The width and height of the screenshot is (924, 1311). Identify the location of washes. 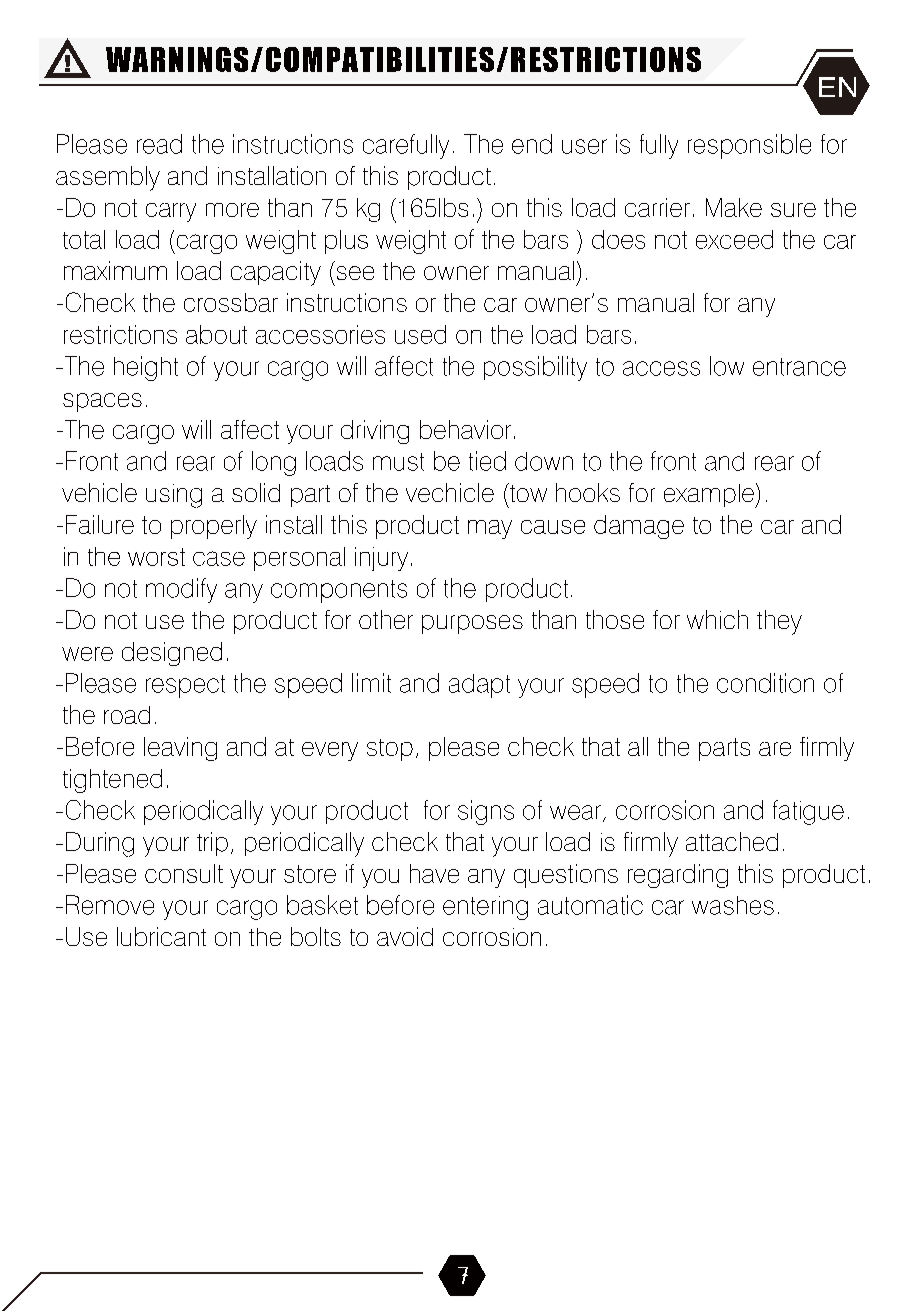
(733, 905).
